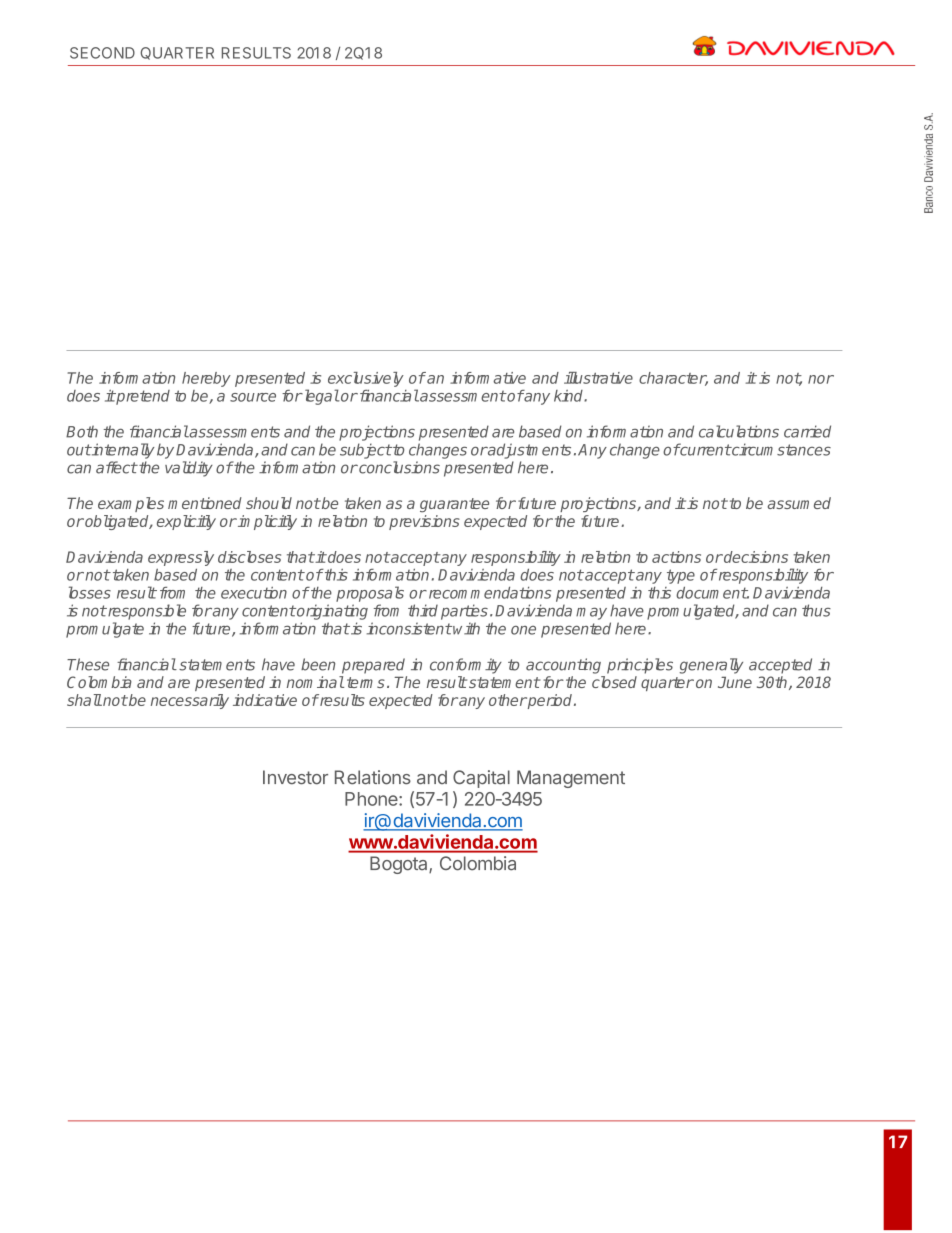 The image size is (952, 1233). I want to click on illustrative, so click(598, 378).
